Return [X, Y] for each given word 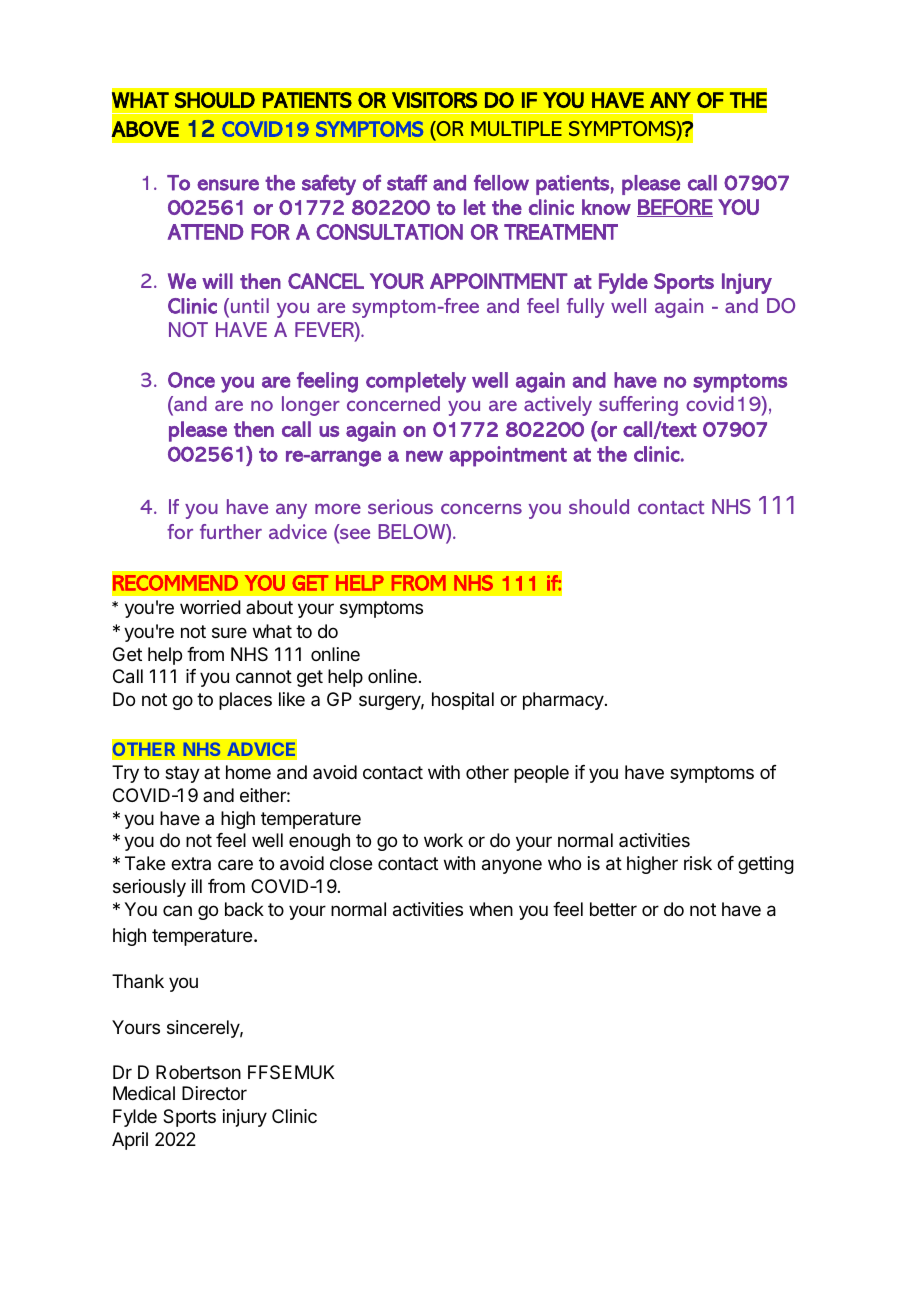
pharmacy [564, 701]
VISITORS [434, 100]
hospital [463, 701]
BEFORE [675, 208]
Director [214, 1093]
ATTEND [206, 232]
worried [210, 607]
